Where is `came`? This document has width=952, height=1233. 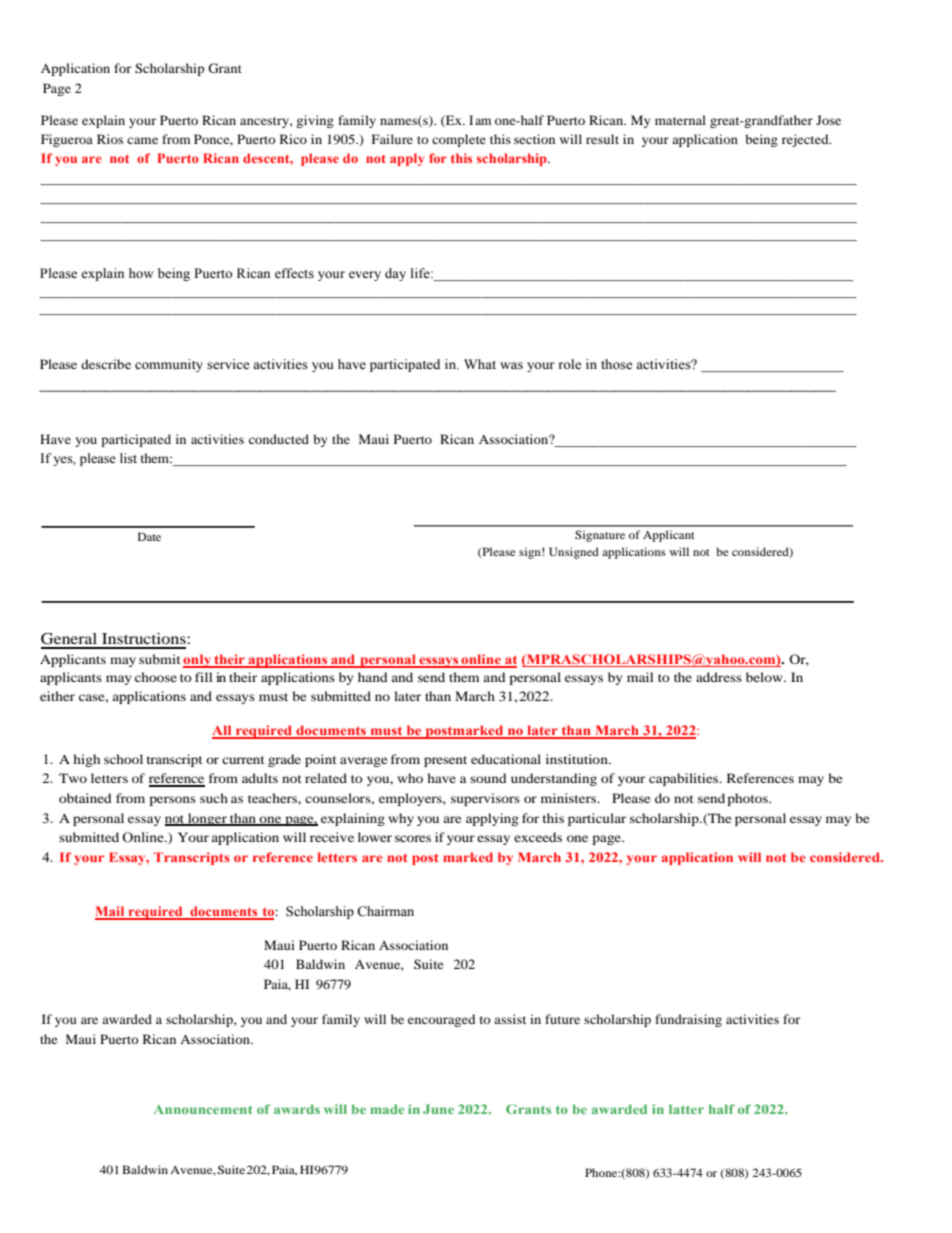
came is located at coordinates (142, 140).
